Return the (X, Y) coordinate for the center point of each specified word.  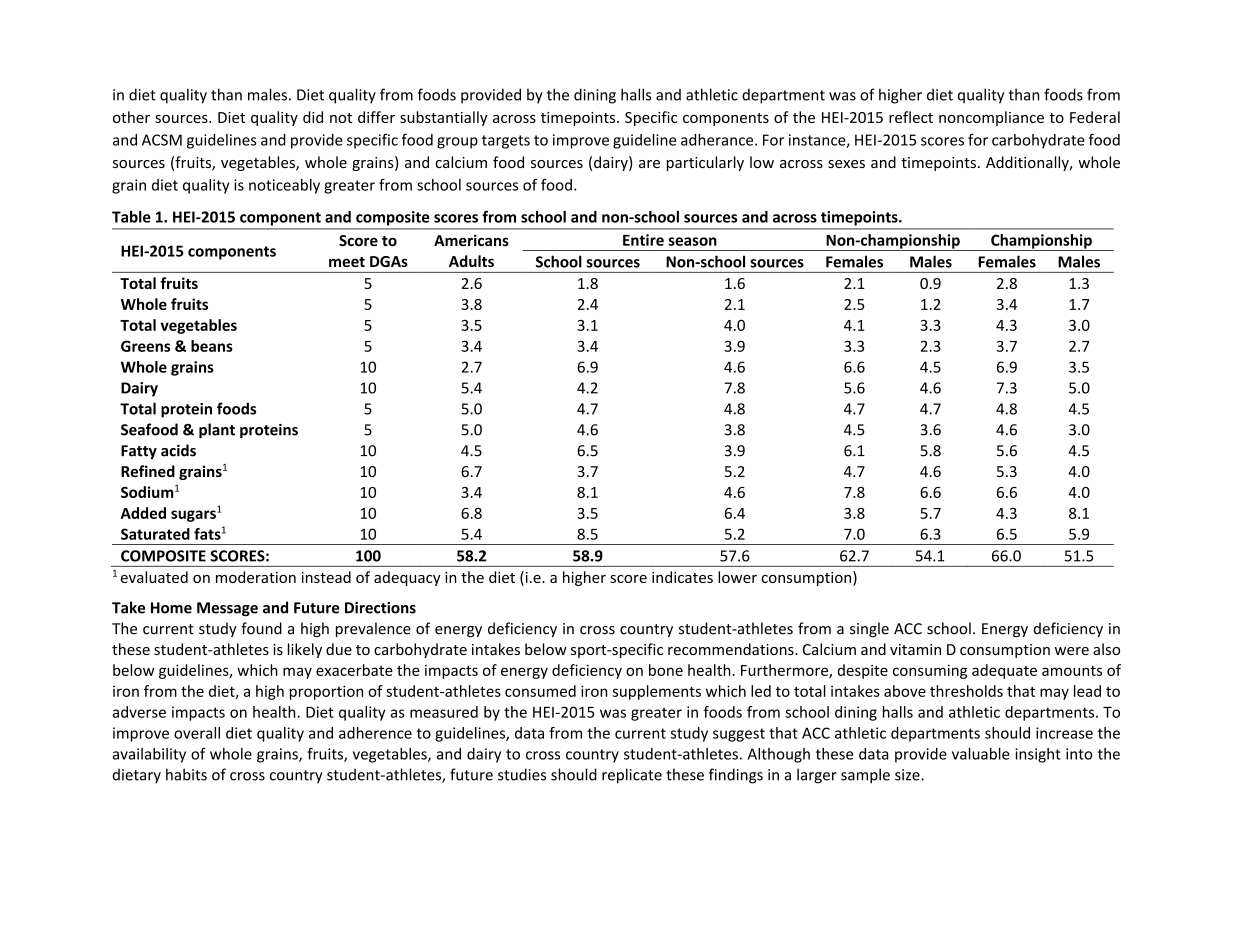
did (313, 117)
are (649, 164)
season (692, 241)
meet (347, 262)
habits (186, 774)
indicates (682, 577)
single (869, 629)
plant (217, 431)
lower (737, 577)
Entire (643, 240)
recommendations (732, 649)
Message (227, 609)
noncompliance (991, 118)
